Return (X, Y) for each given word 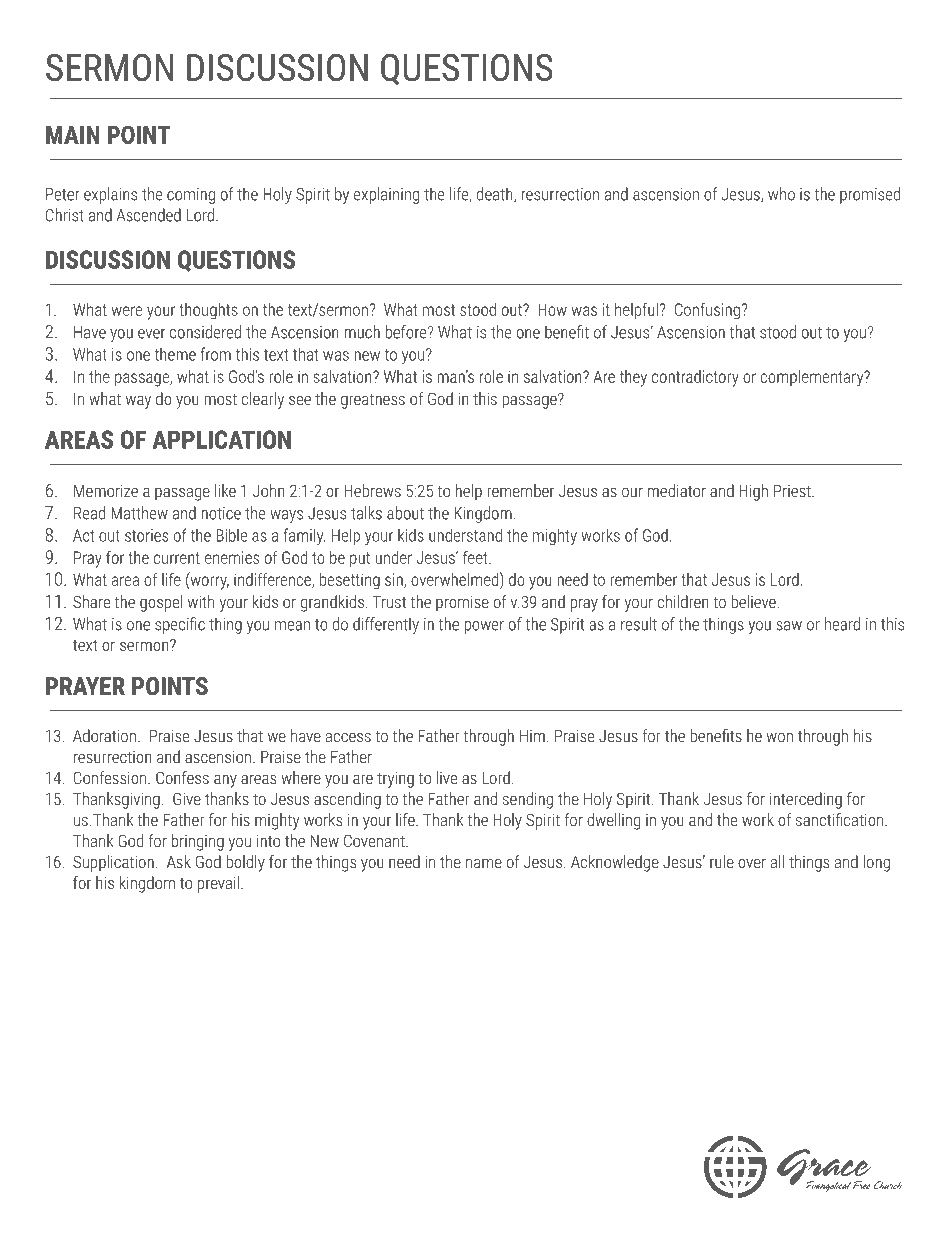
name (484, 863)
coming (191, 196)
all (777, 861)
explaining (386, 195)
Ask (179, 861)
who (781, 194)
